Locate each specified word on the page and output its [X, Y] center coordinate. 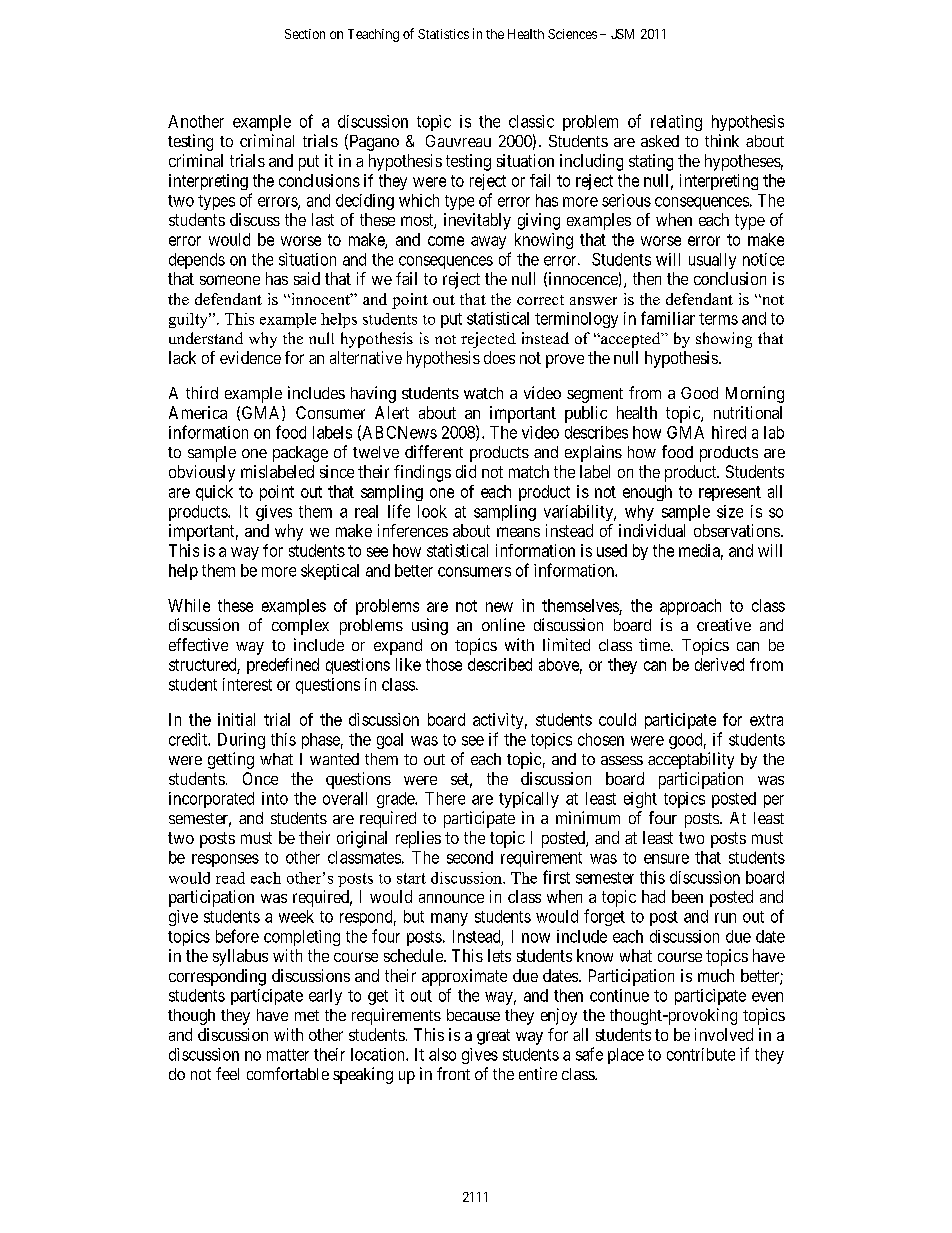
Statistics [443, 34]
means [518, 532]
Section [305, 34]
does [499, 357]
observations [737, 530]
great [493, 1037]
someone [230, 280]
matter [288, 1055]
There [445, 798]
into [275, 798]
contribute [701, 1054]
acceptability [691, 760]
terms [718, 319]
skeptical [330, 572]
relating [676, 123]
